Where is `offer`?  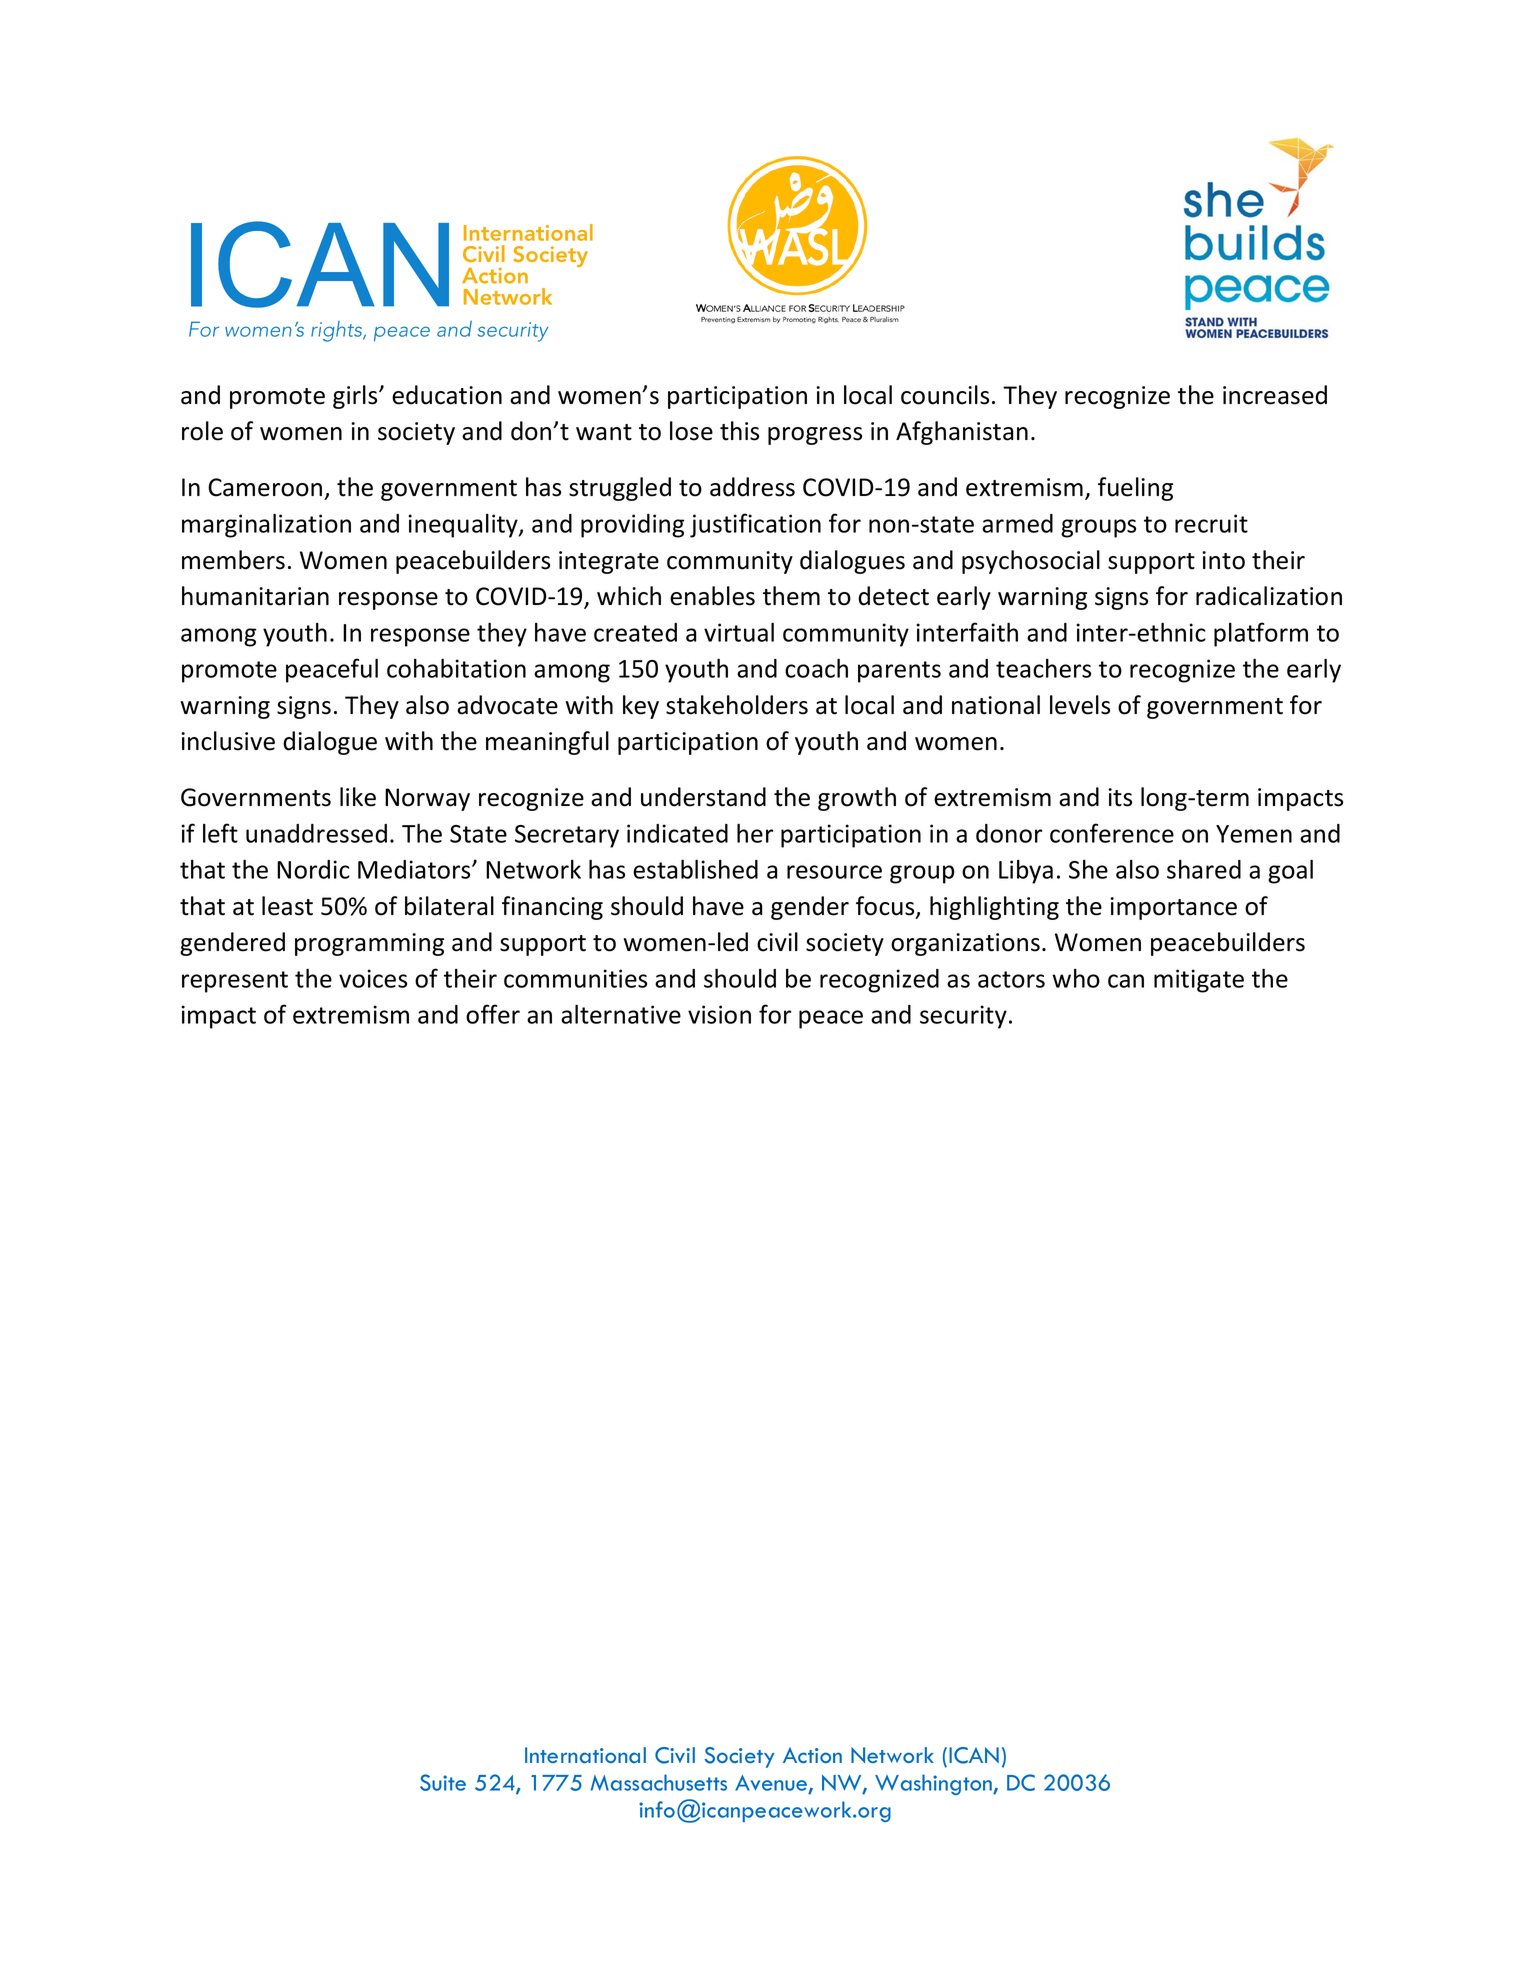
offer is located at coordinates (493, 1014).
